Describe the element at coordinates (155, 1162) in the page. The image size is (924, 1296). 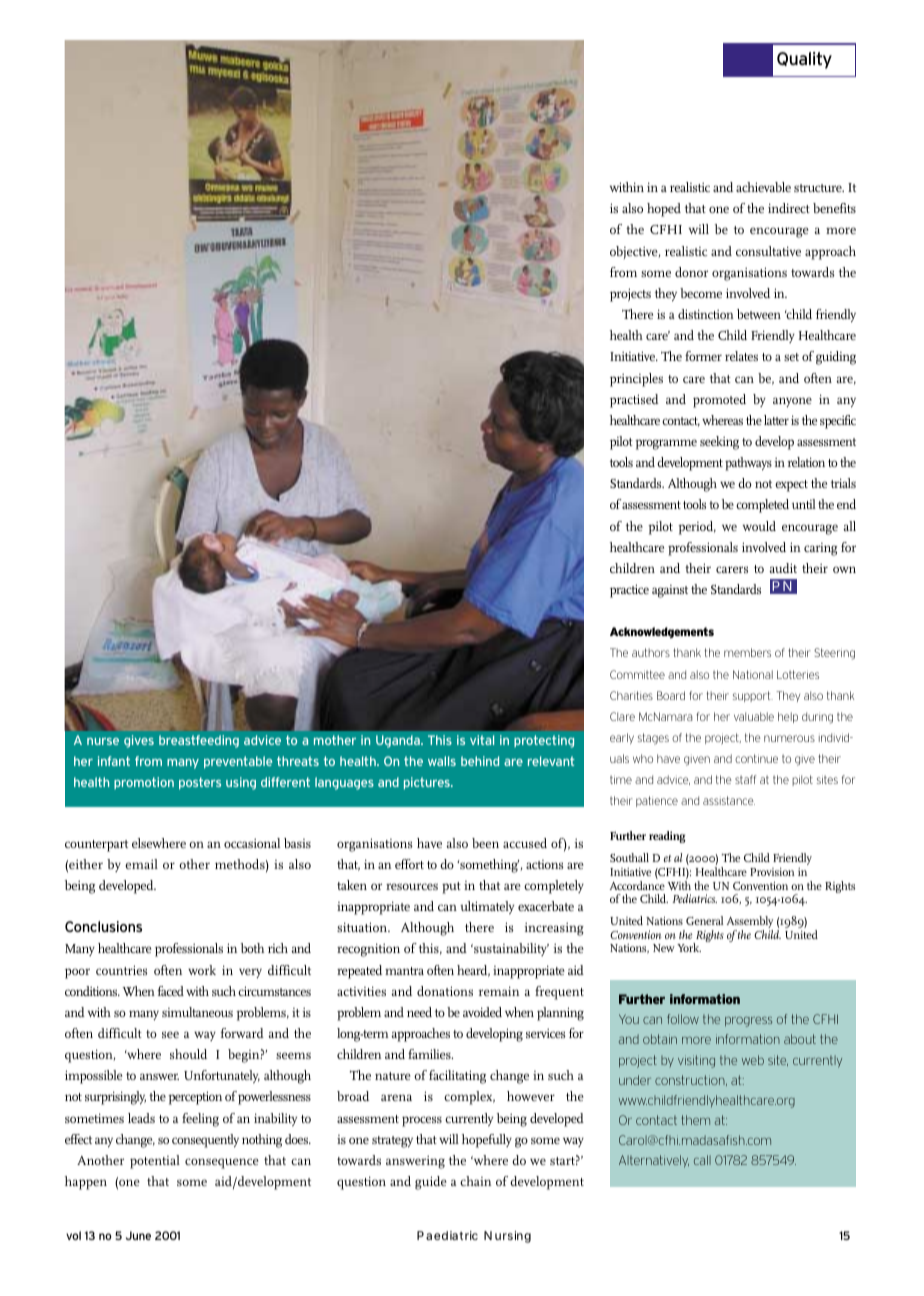
I see `potential` at that location.
